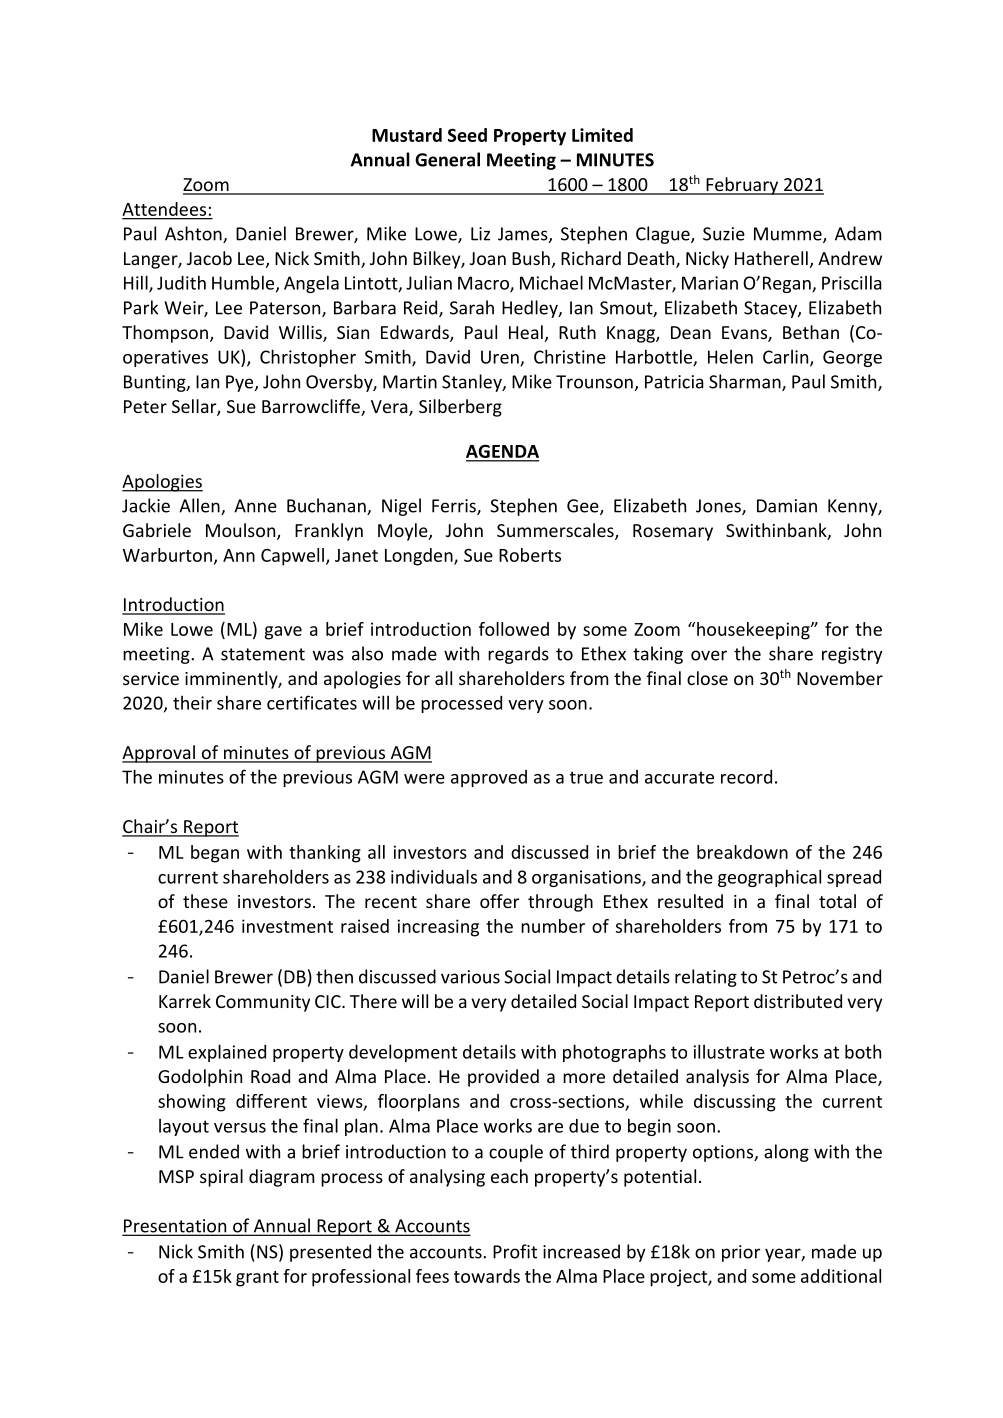  I want to click on offer, so click(499, 901).
